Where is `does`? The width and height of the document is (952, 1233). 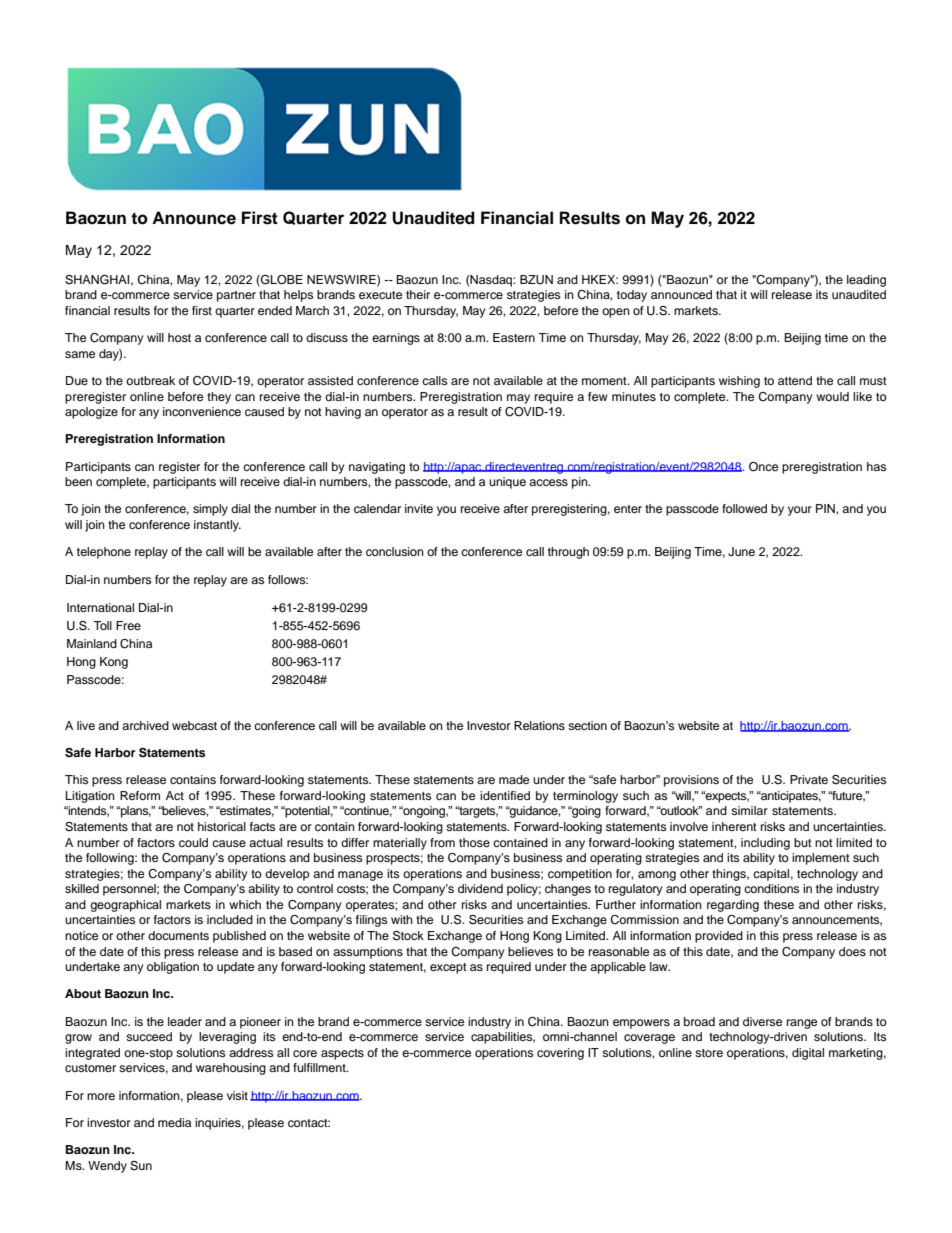 does is located at coordinates (852, 951).
